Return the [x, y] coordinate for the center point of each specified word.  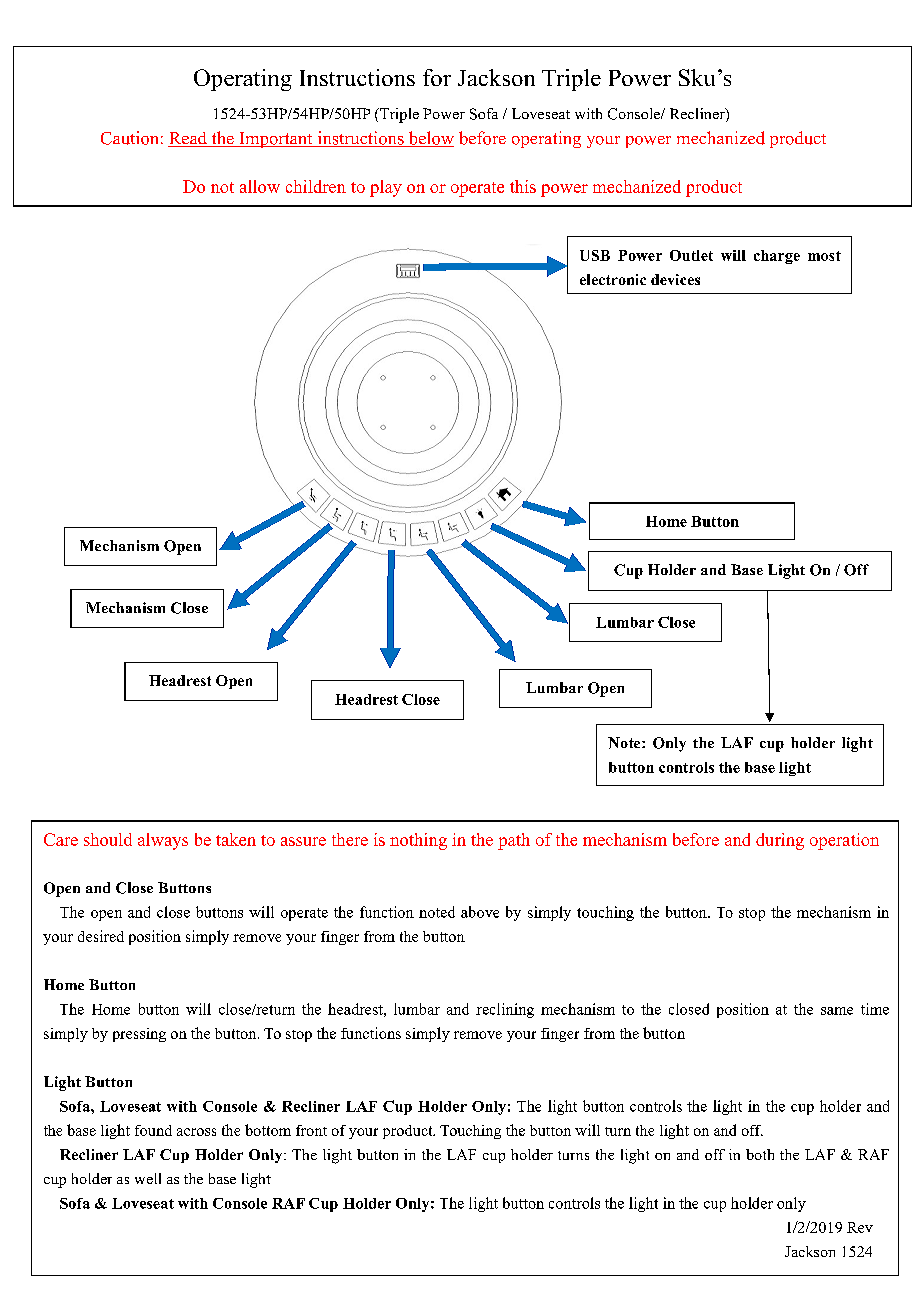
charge [777, 257]
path [514, 841]
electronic [613, 279]
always [163, 841]
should [108, 839]
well [148, 1178]
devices [675, 279]
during [780, 841]
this [523, 186]
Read [188, 139]
